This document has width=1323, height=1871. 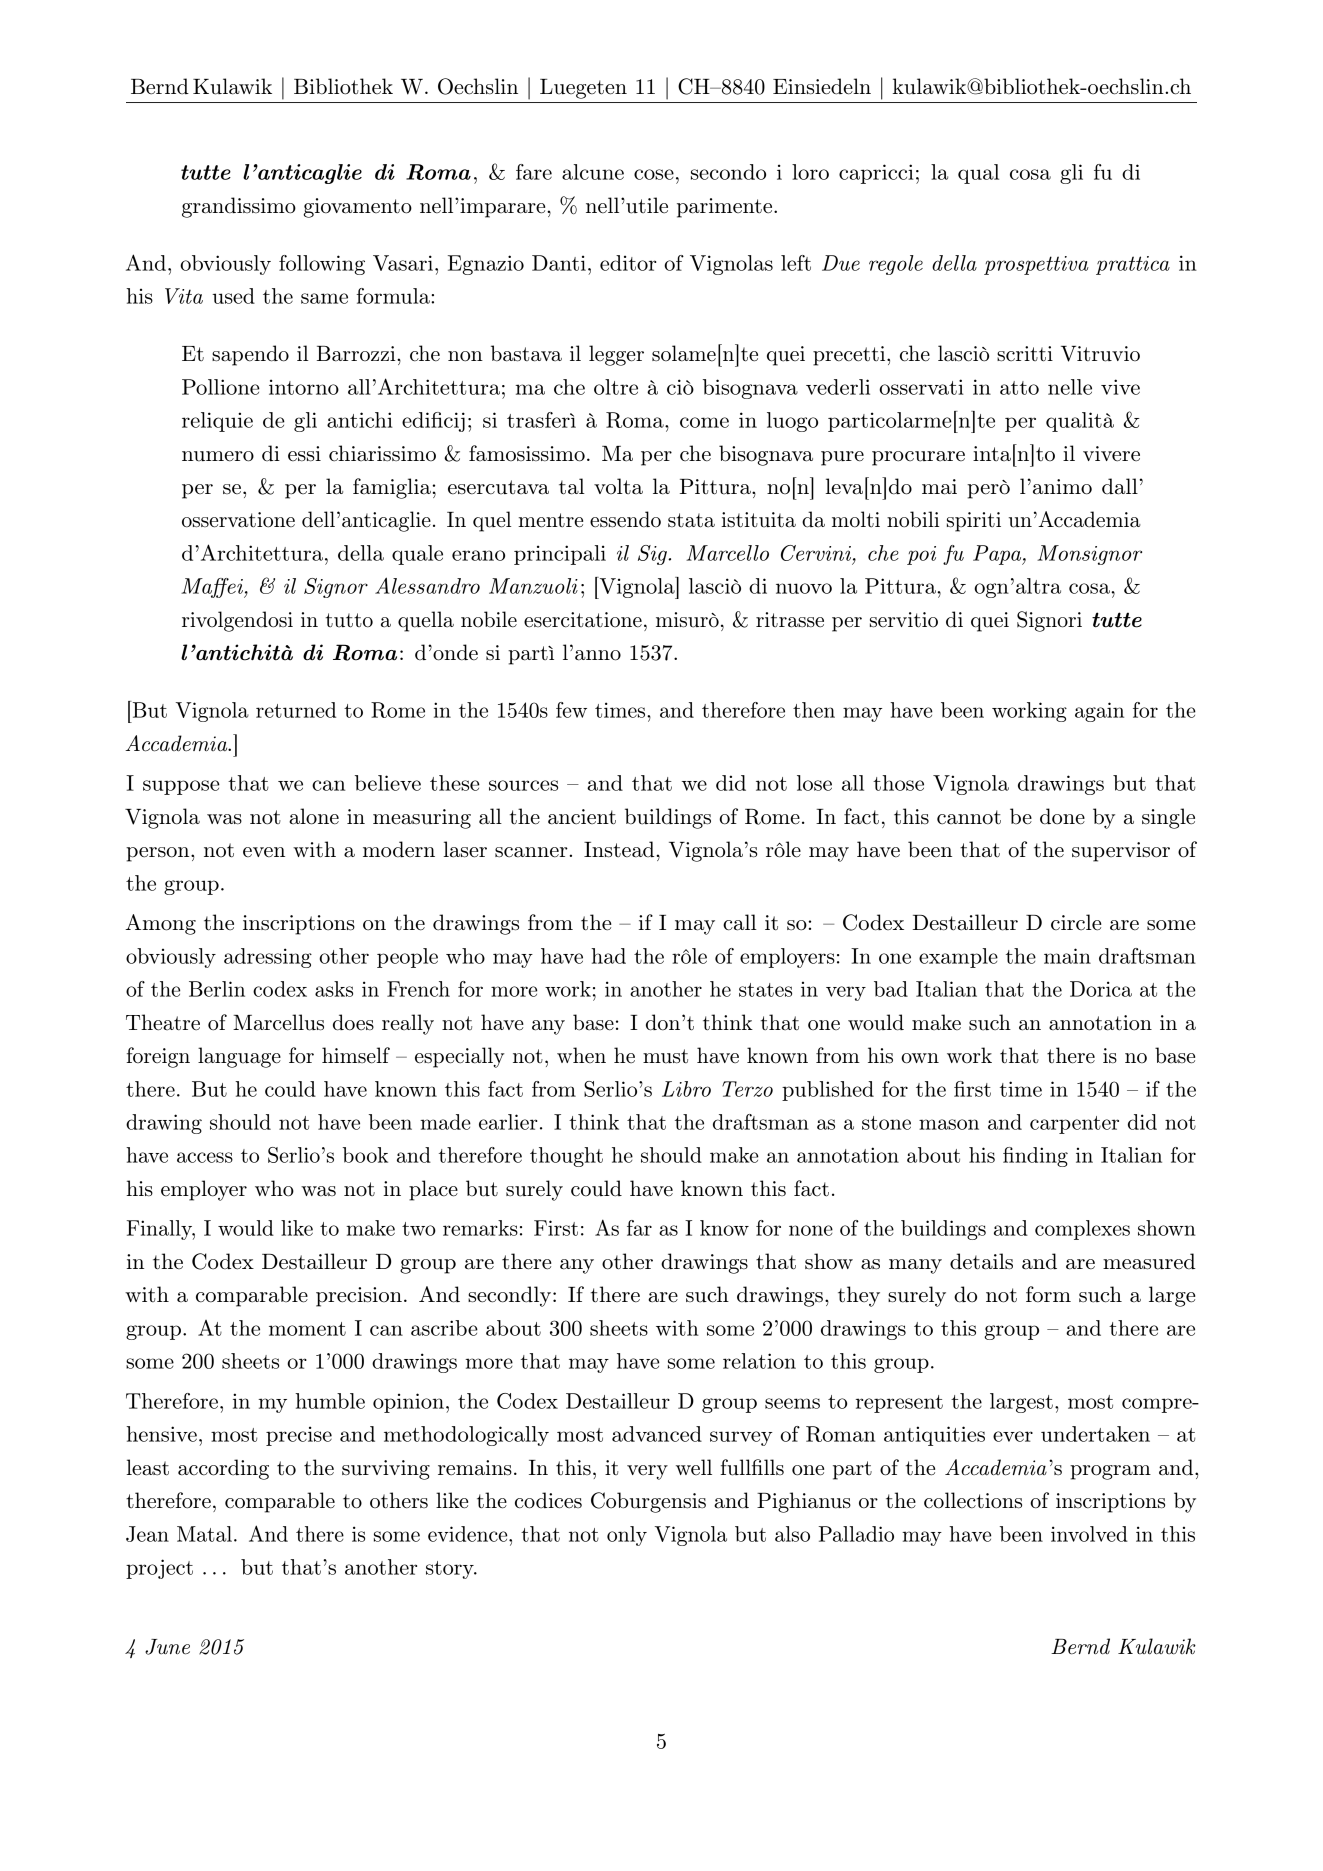 I want to click on access, so click(x=205, y=1157).
